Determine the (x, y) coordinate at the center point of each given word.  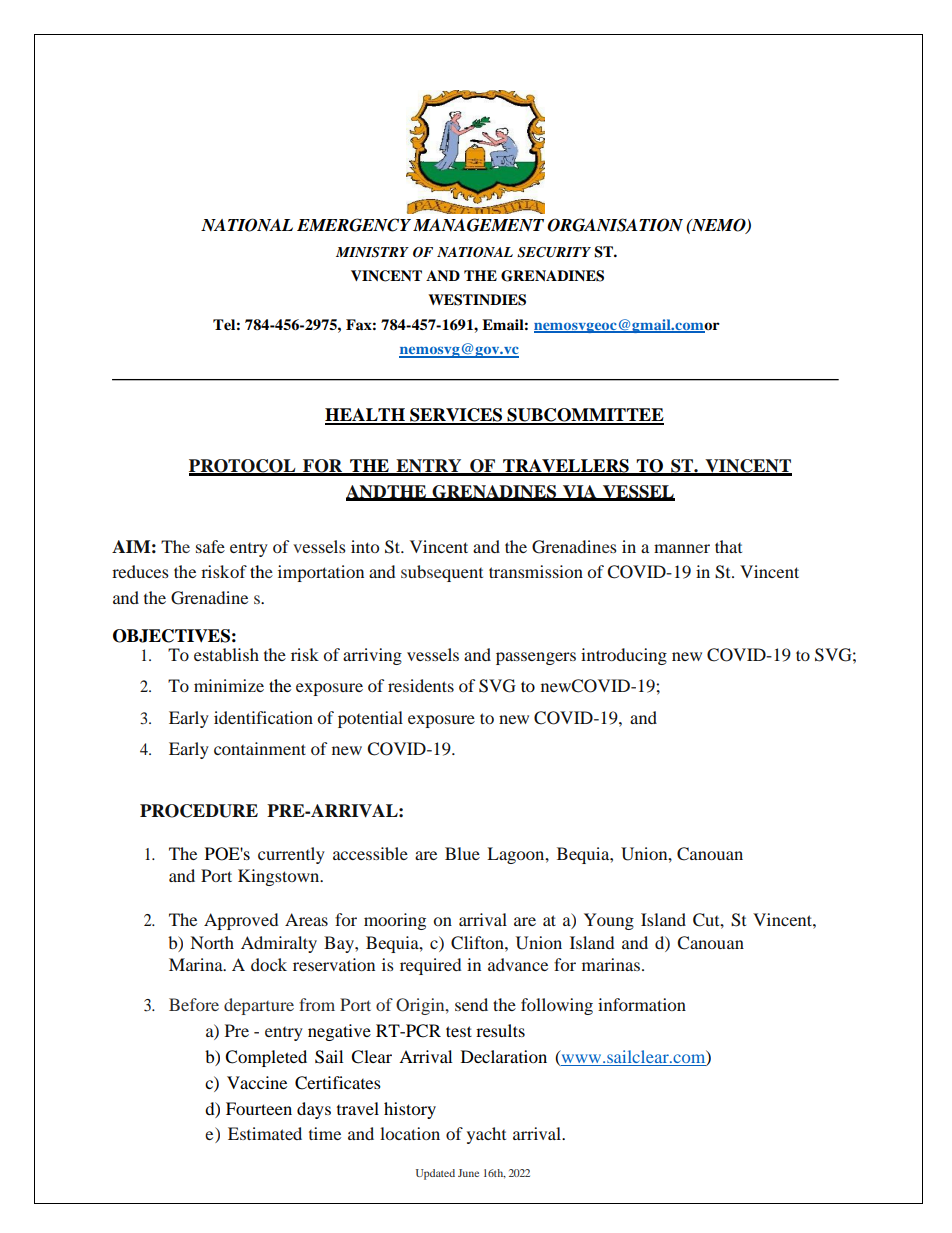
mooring (395, 921)
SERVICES (456, 416)
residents (421, 685)
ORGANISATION (615, 225)
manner (682, 548)
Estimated (265, 1133)
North (212, 942)
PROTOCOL (243, 467)
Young (609, 921)
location (410, 1133)
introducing (624, 656)
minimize (229, 685)
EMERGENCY (354, 225)
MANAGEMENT (478, 225)
